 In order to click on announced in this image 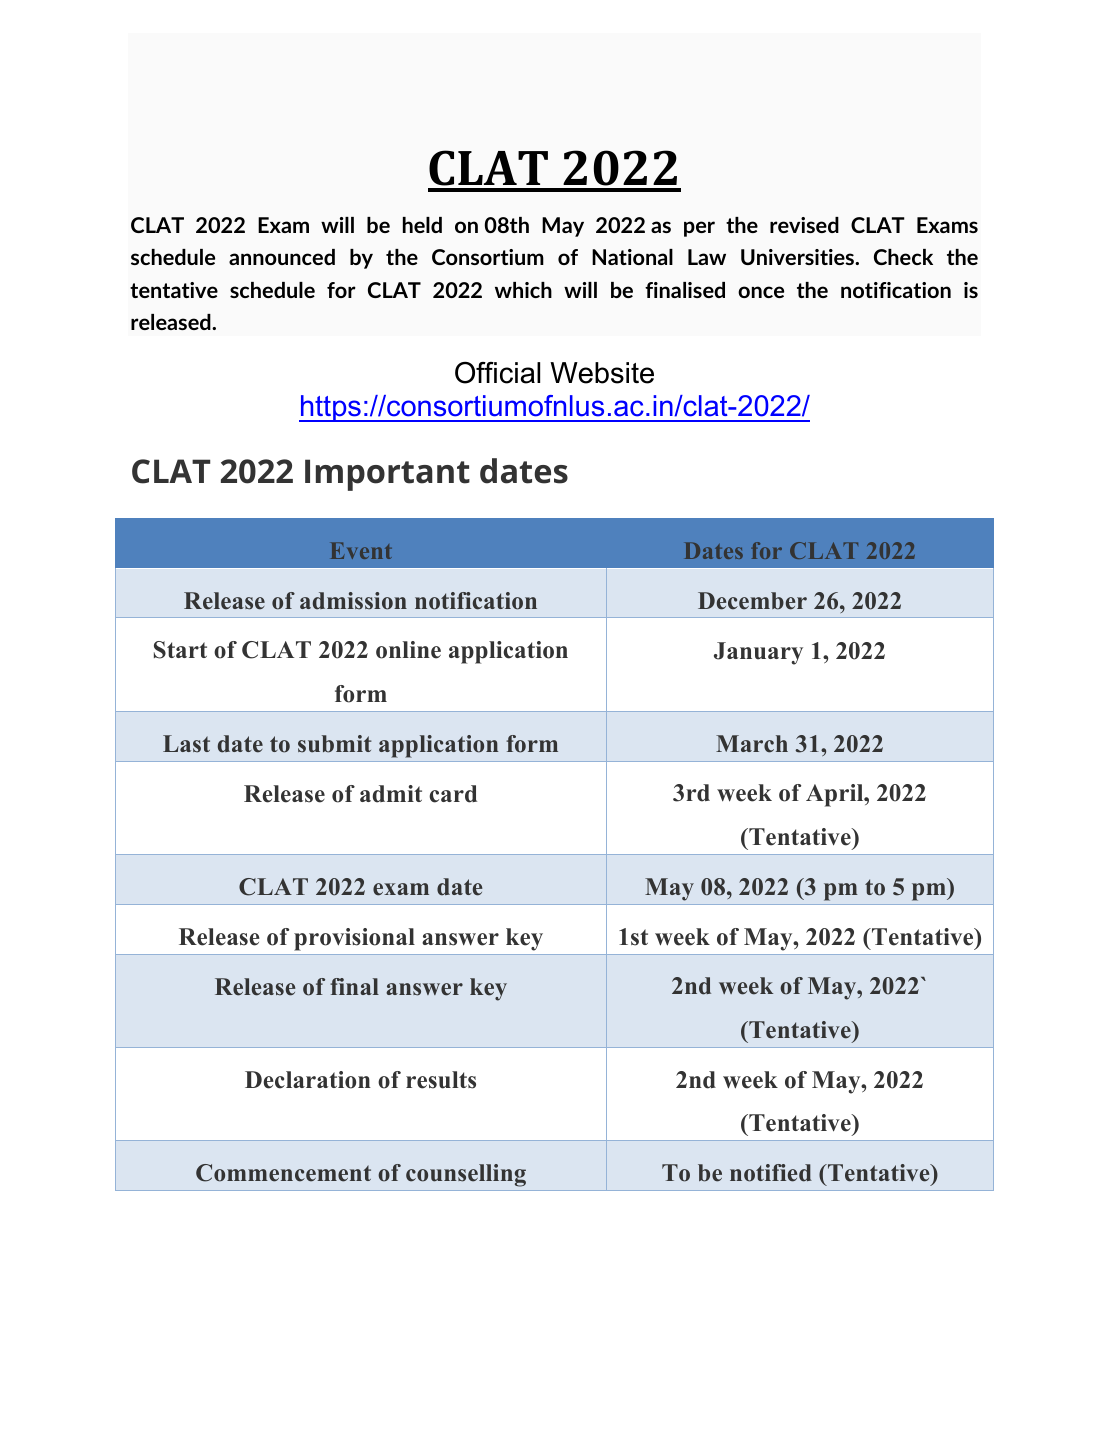, I will do `click(282, 257)`.
